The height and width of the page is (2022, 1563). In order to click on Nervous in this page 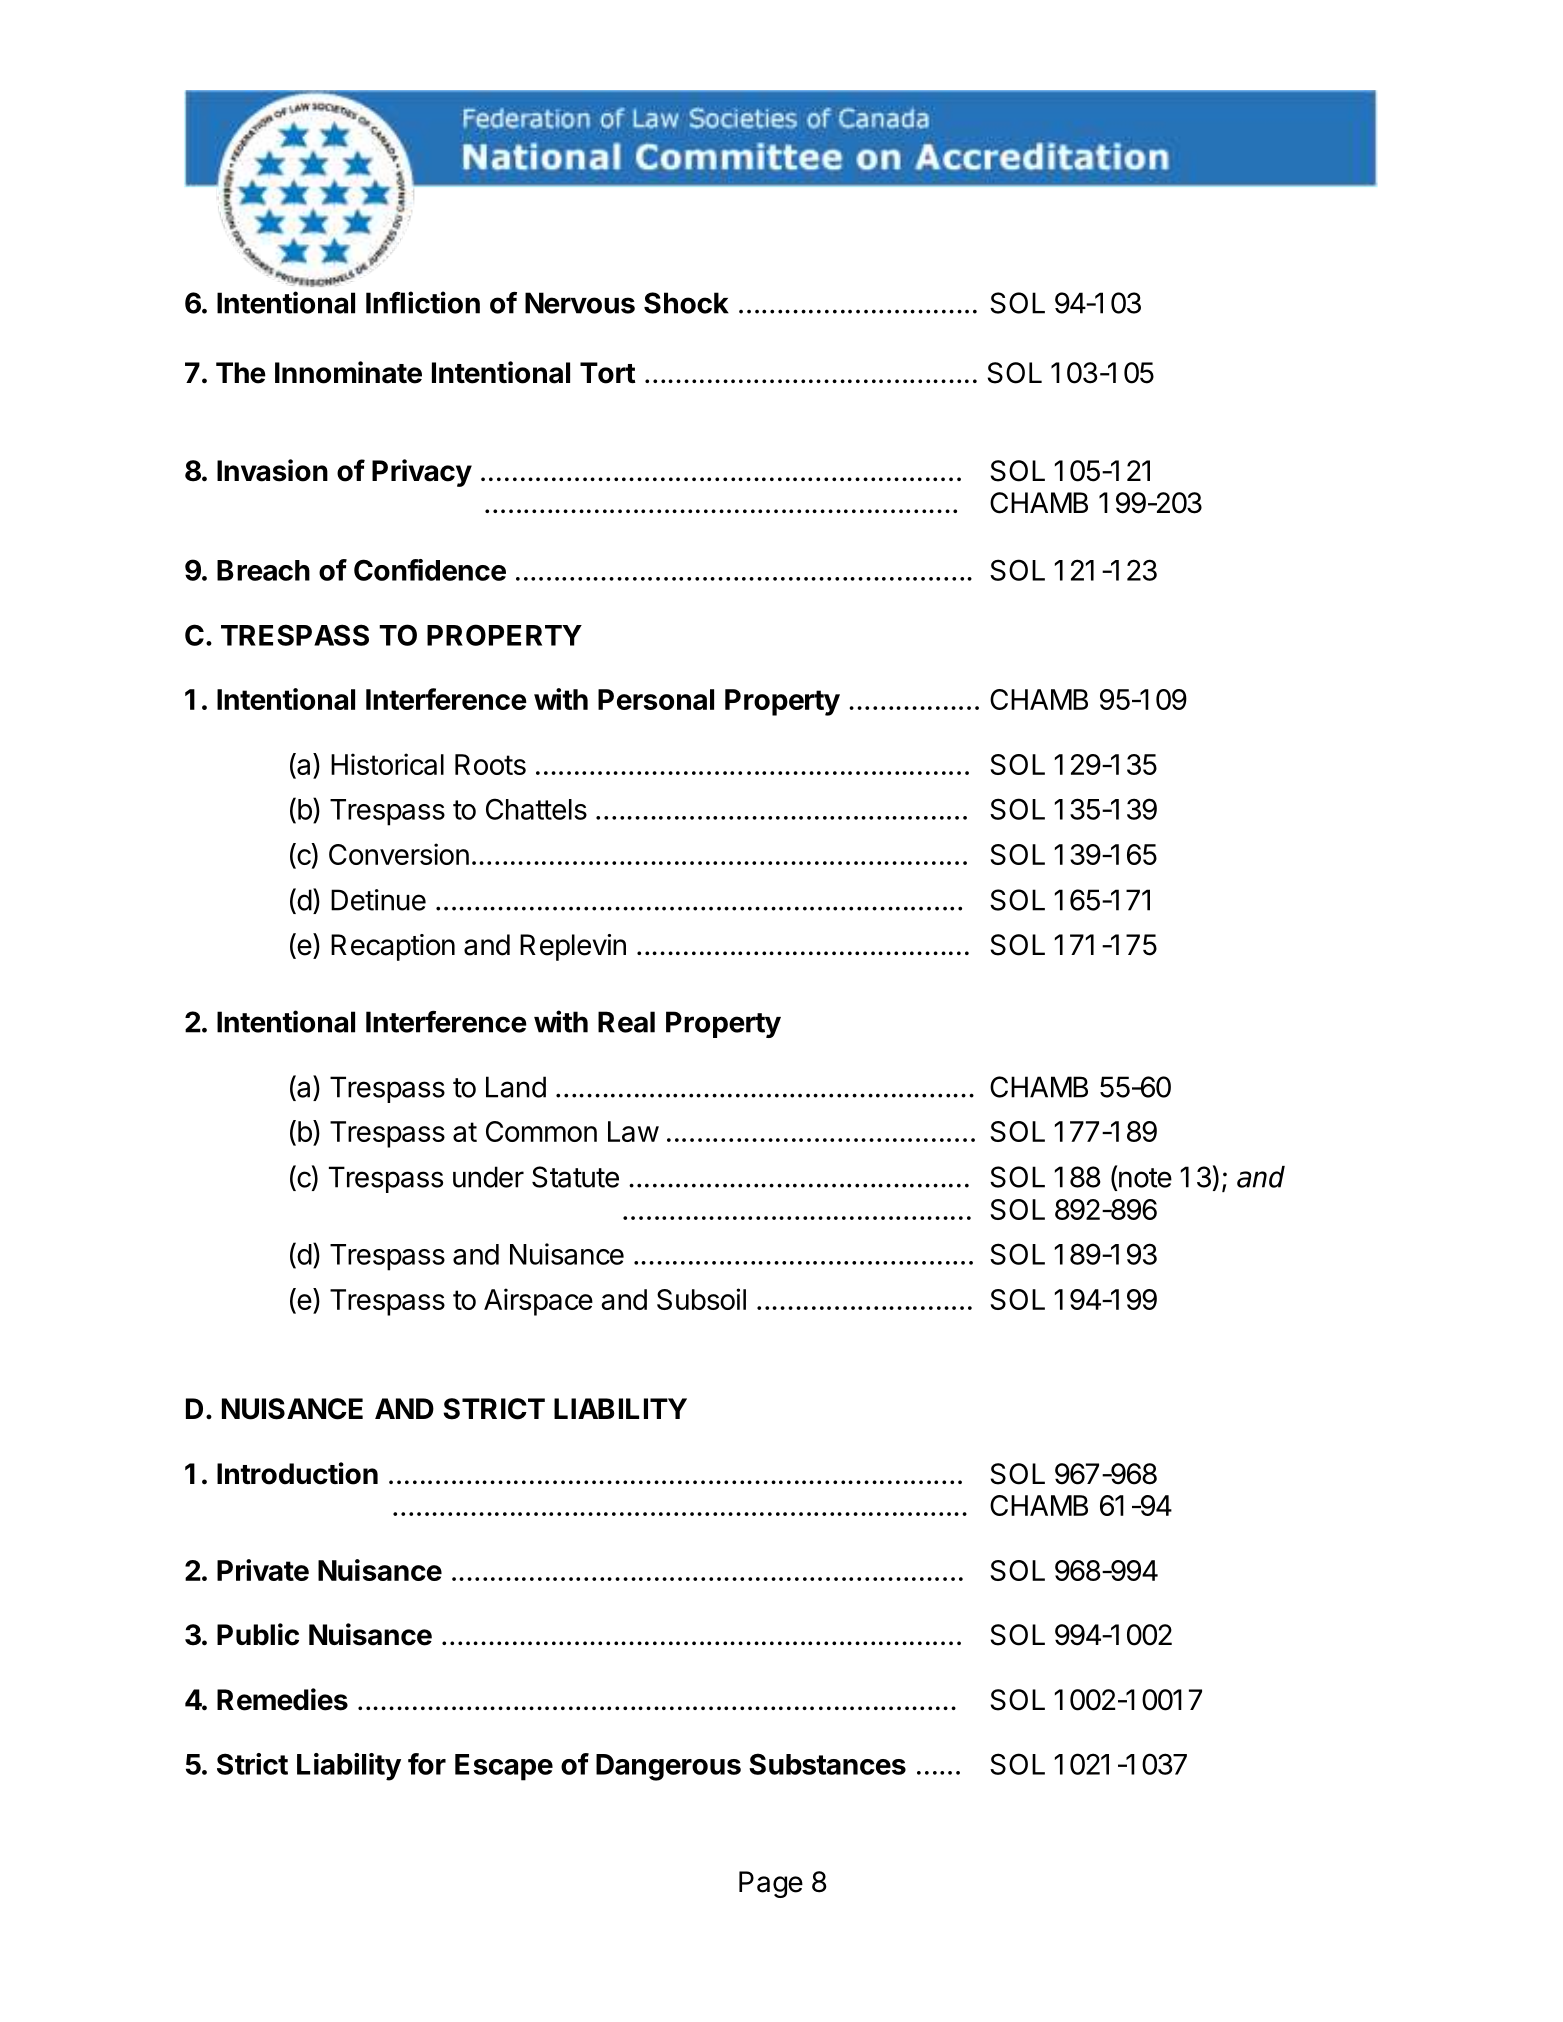, I will do `click(580, 303)`.
